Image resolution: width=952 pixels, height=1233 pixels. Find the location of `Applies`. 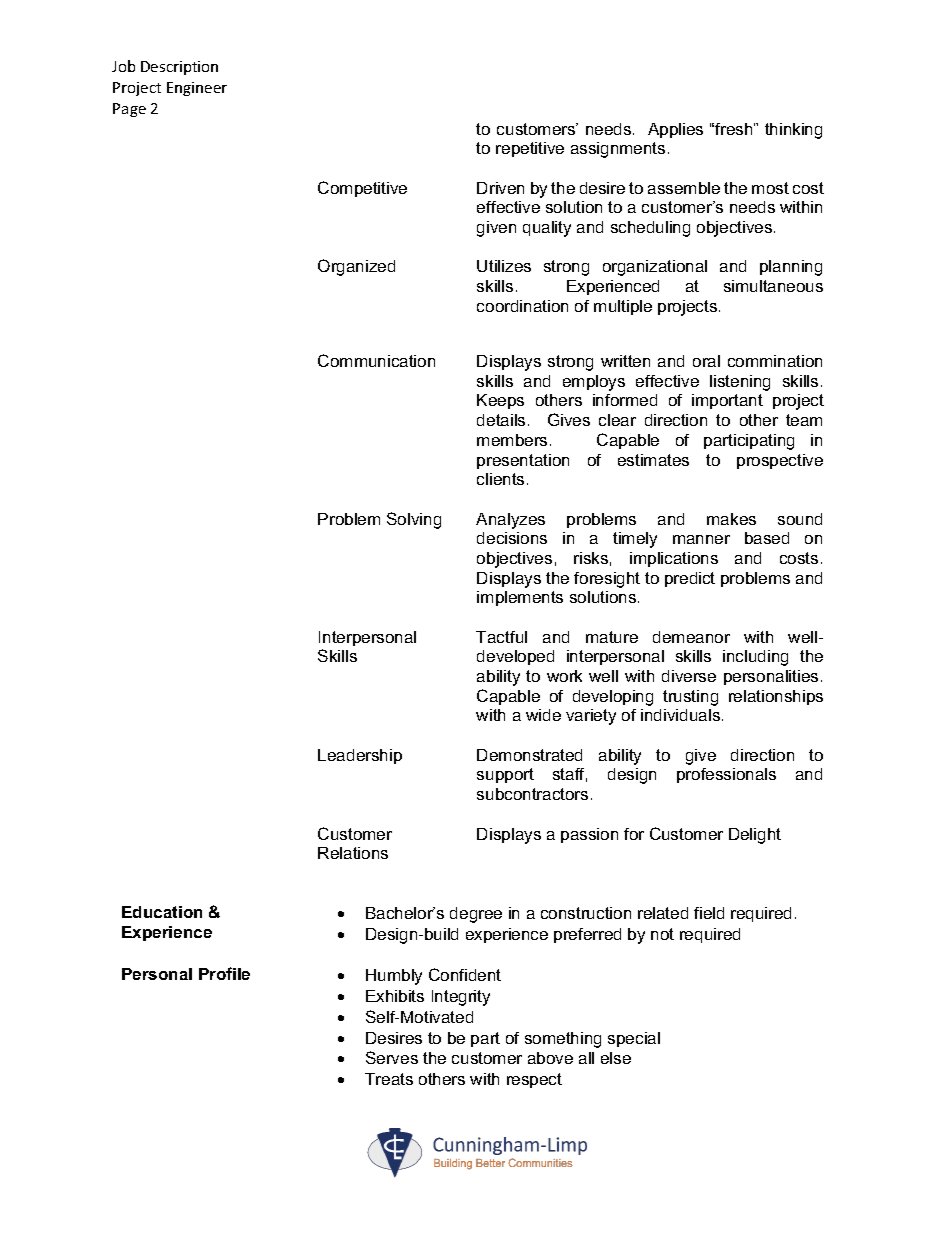

Applies is located at coordinates (675, 130).
